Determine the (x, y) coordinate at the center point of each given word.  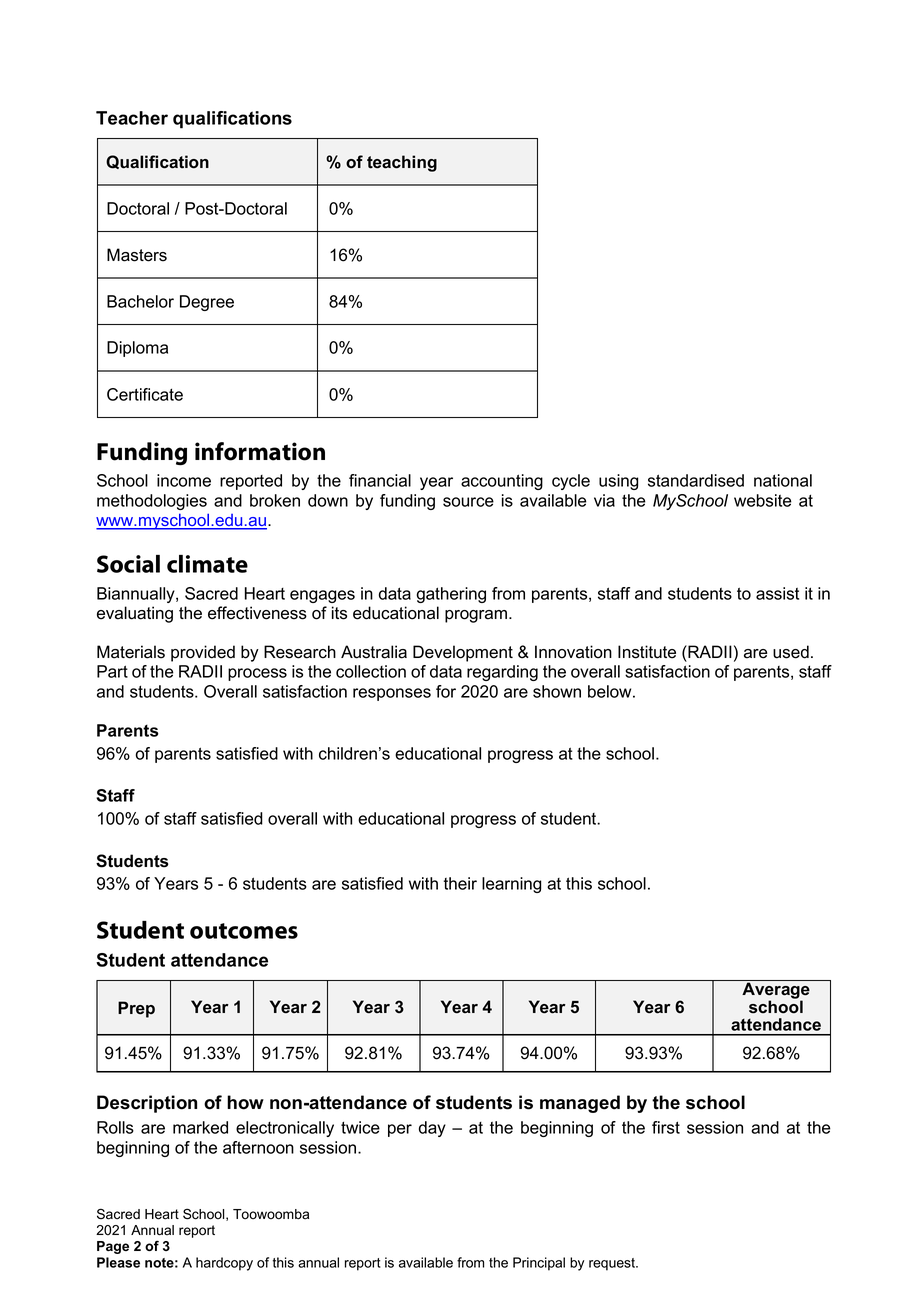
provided (203, 653)
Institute (647, 652)
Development (463, 653)
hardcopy (224, 1264)
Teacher (132, 118)
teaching (402, 163)
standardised (696, 480)
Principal (539, 1264)
